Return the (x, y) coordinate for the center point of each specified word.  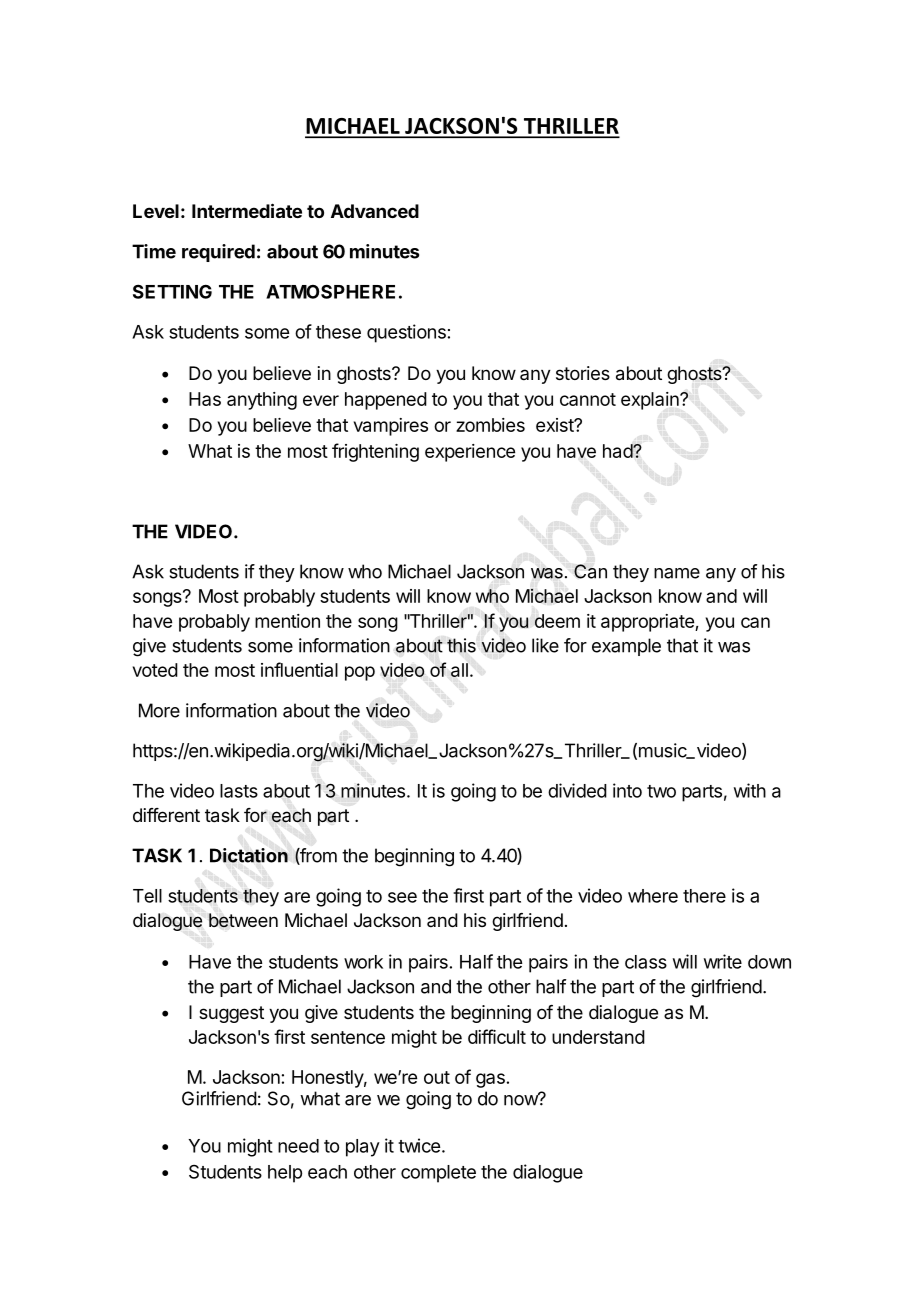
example (626, 647)
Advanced (375, 211)
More (159, 710)
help (285, 1174)
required (218, 253)
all (459, 670)
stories (583, 373)
